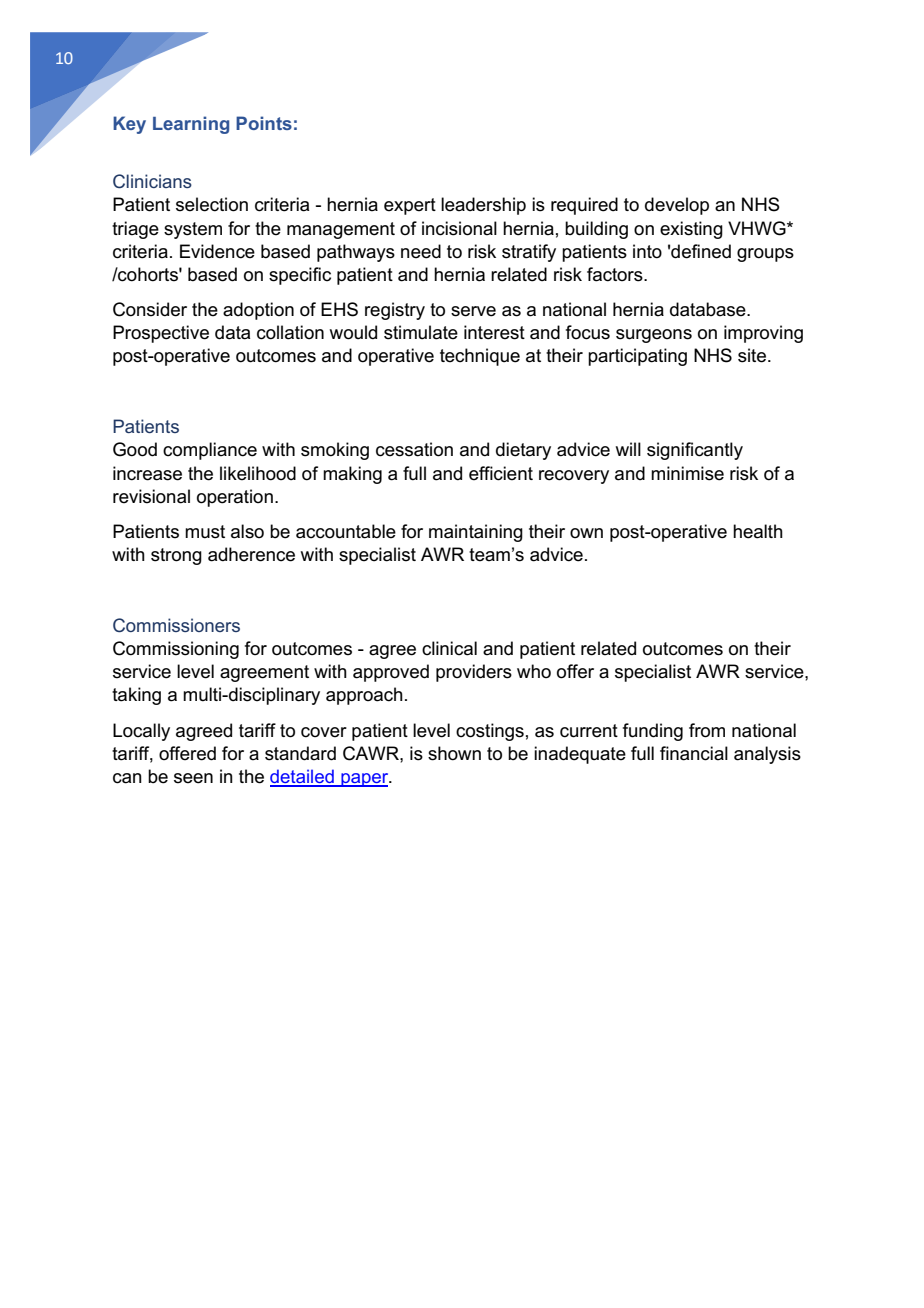  I want to click on cessation, so click(414, 449).
